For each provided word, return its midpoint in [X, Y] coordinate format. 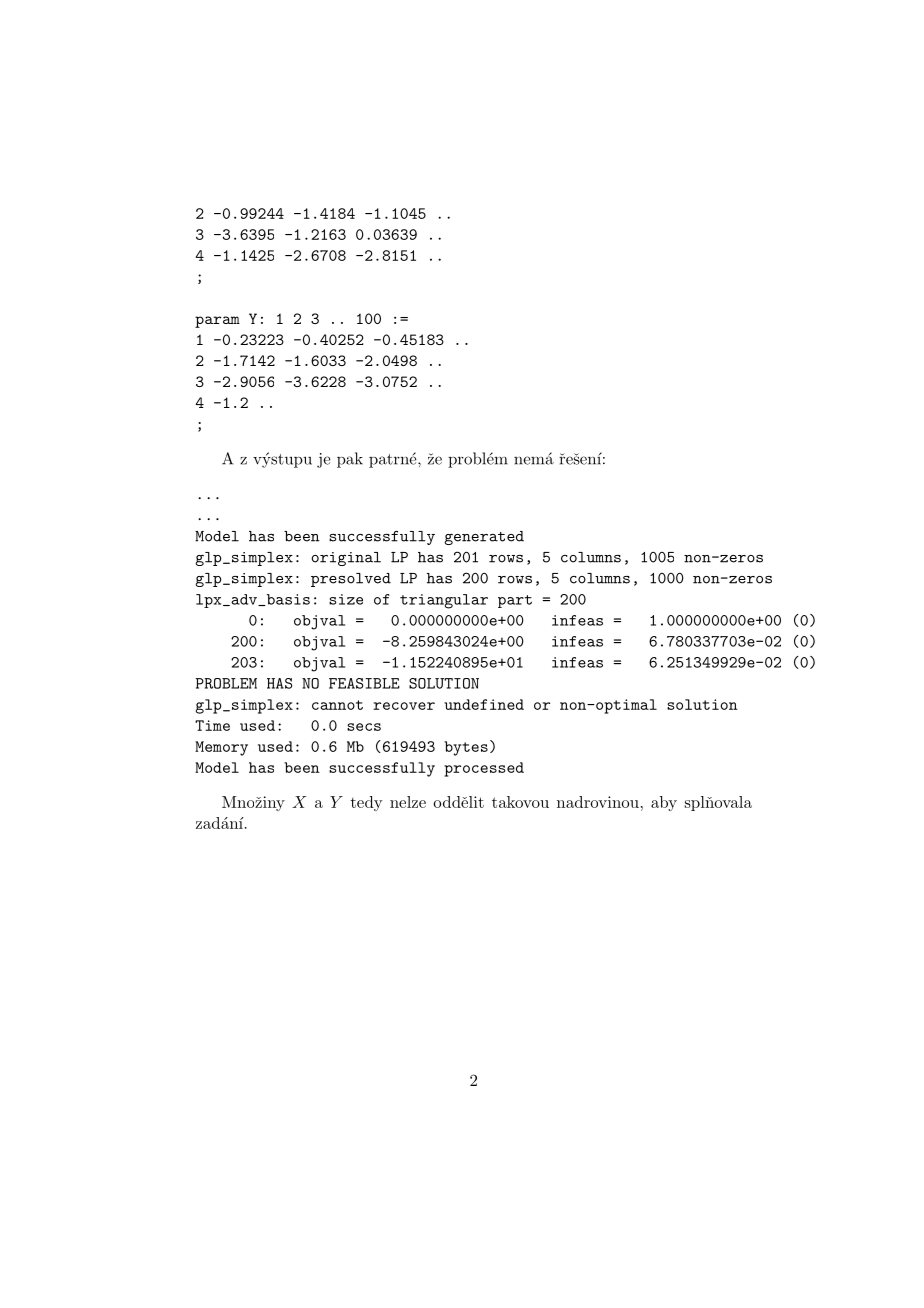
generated [484, 538]
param [217, 322]
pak [350, 460]
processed [484, 769]
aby [664, 803]
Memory [221, 748]
